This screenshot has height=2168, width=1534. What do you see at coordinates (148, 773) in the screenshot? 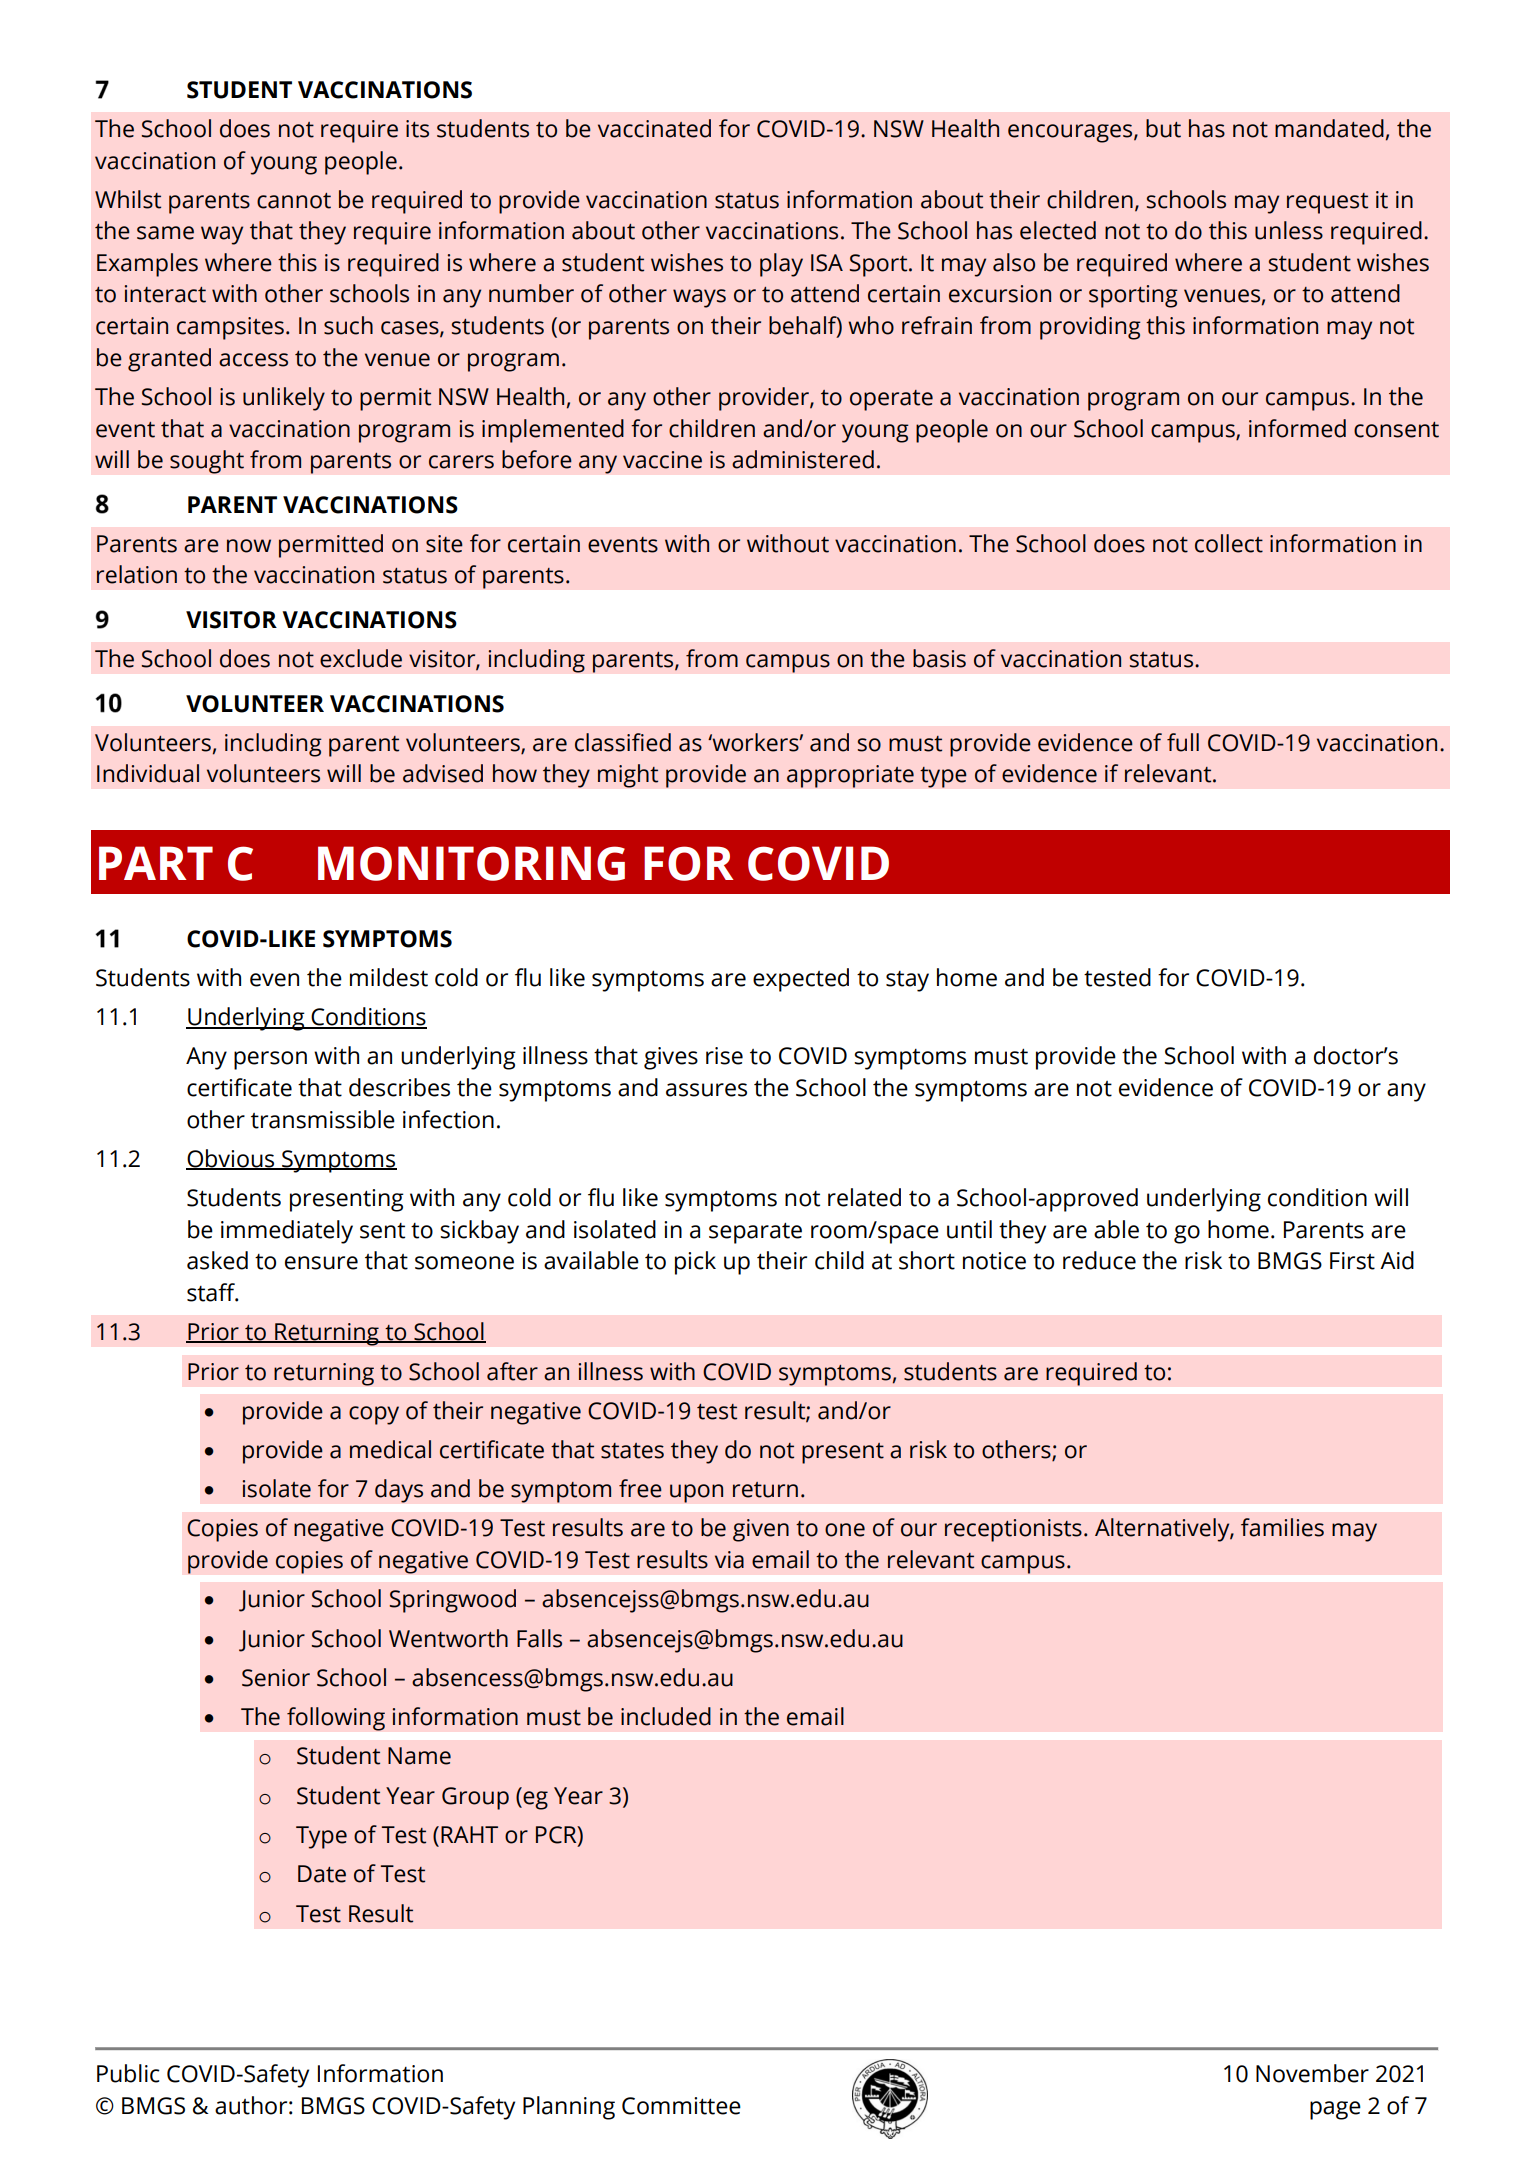
I see `Individual` at bounding box center [148, 773].
